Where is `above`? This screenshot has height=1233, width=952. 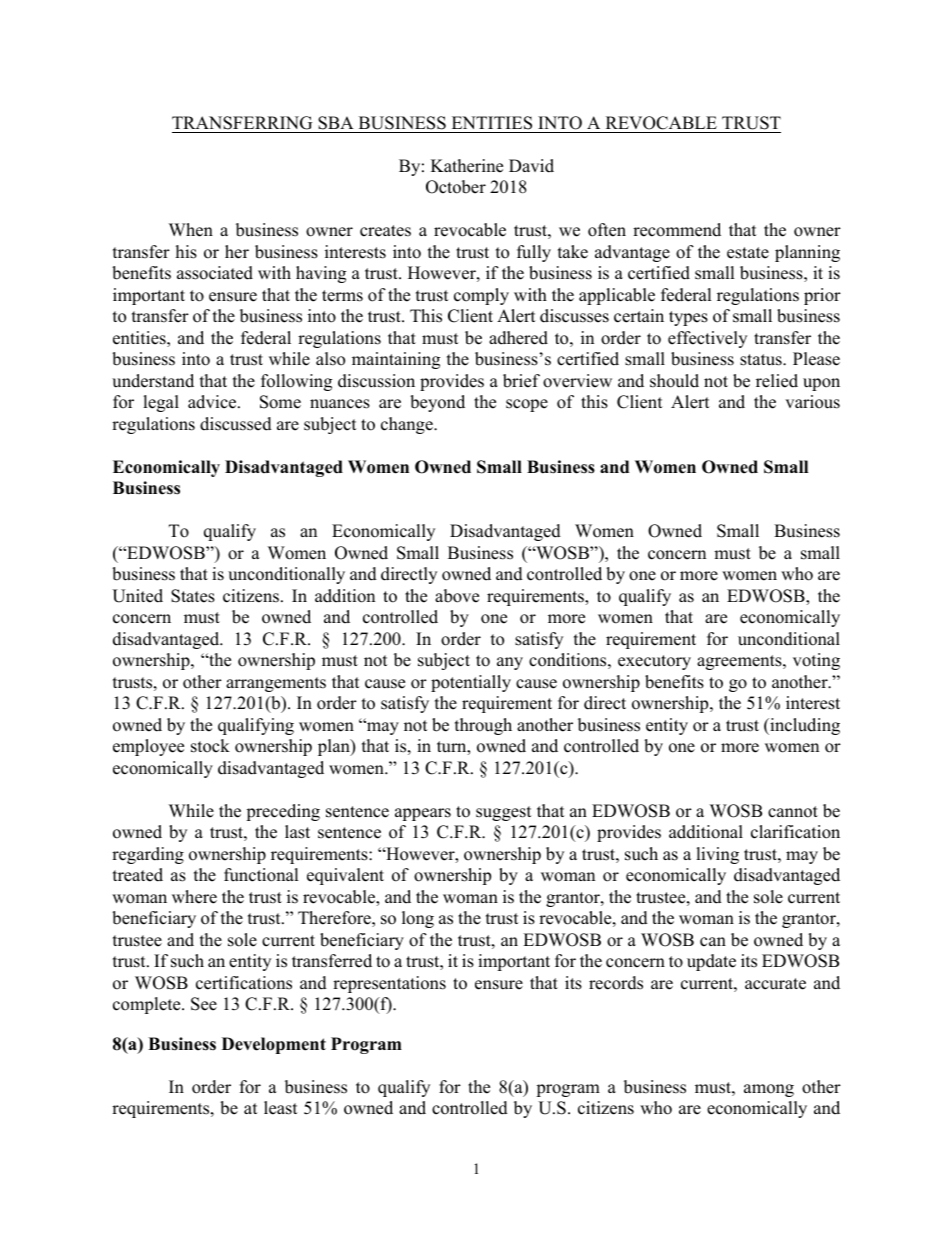 above is located at coordinates (457, 596).
